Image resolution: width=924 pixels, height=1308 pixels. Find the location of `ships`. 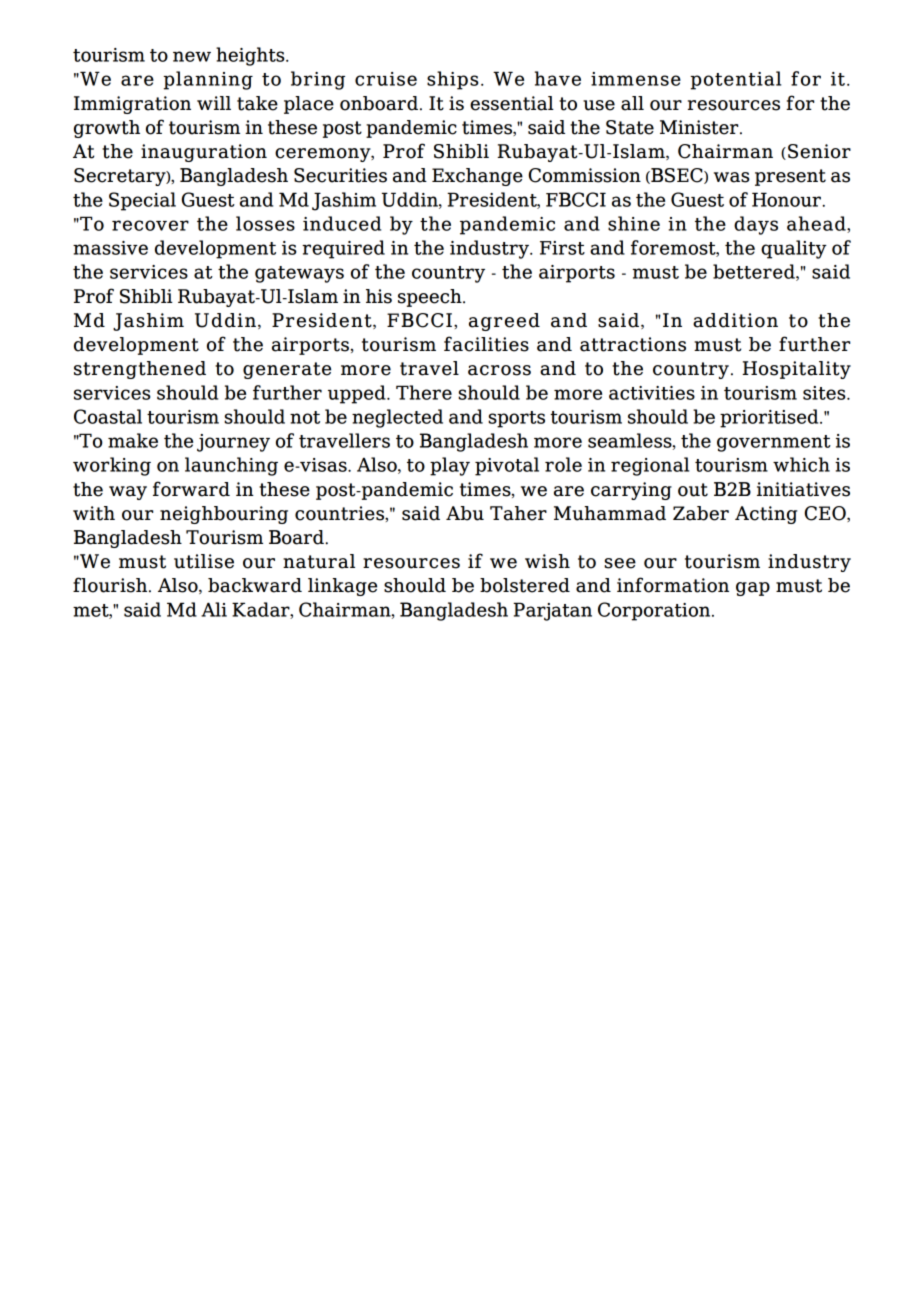

ships is located at coordinates (453, 80).
